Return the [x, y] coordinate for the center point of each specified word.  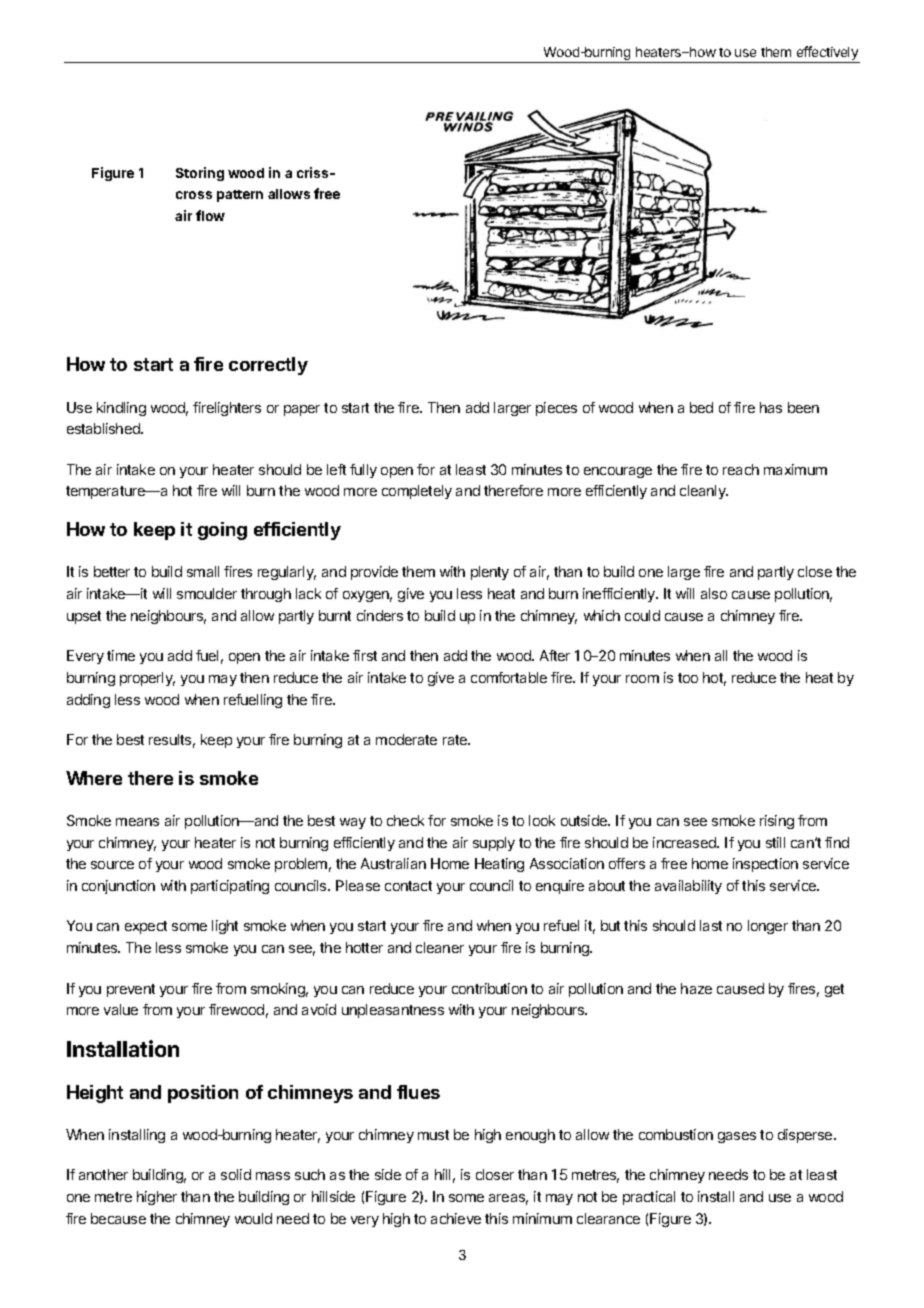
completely [417, 492]
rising [777, 822]
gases [737, 1137]
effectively [827, 54]
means [137, 822]
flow [210, 215]
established [104, 428]
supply [494, 844]
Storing [200, 174]
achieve [456, 1218]
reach [741, 469]
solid [236, 1174]
